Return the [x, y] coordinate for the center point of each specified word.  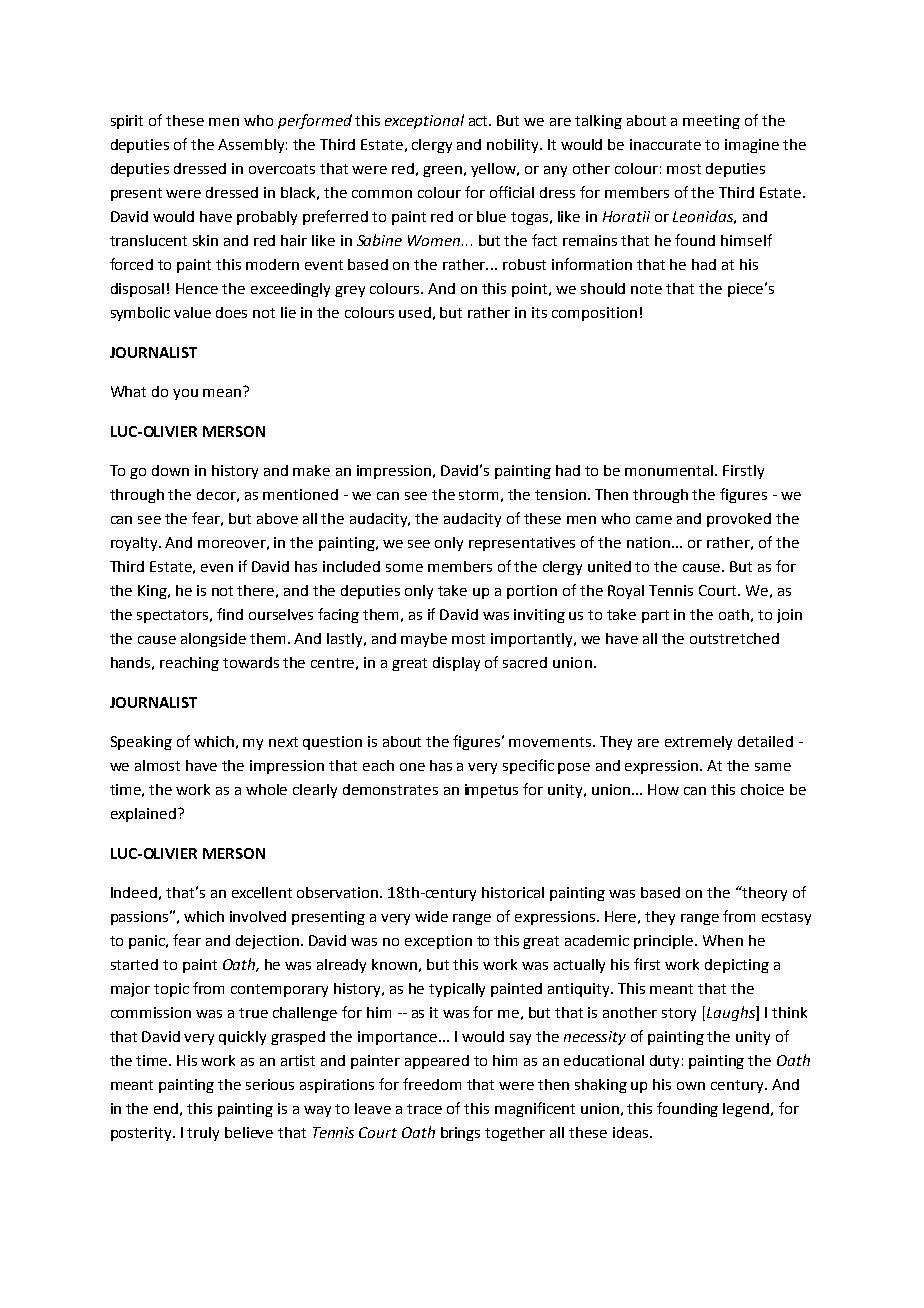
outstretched [734, 638]
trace [424, 1109]
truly [203, 1134]
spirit [127, 122]
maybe [424, 640]
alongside [213, 640]
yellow [495, 170]
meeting [711, 122]
